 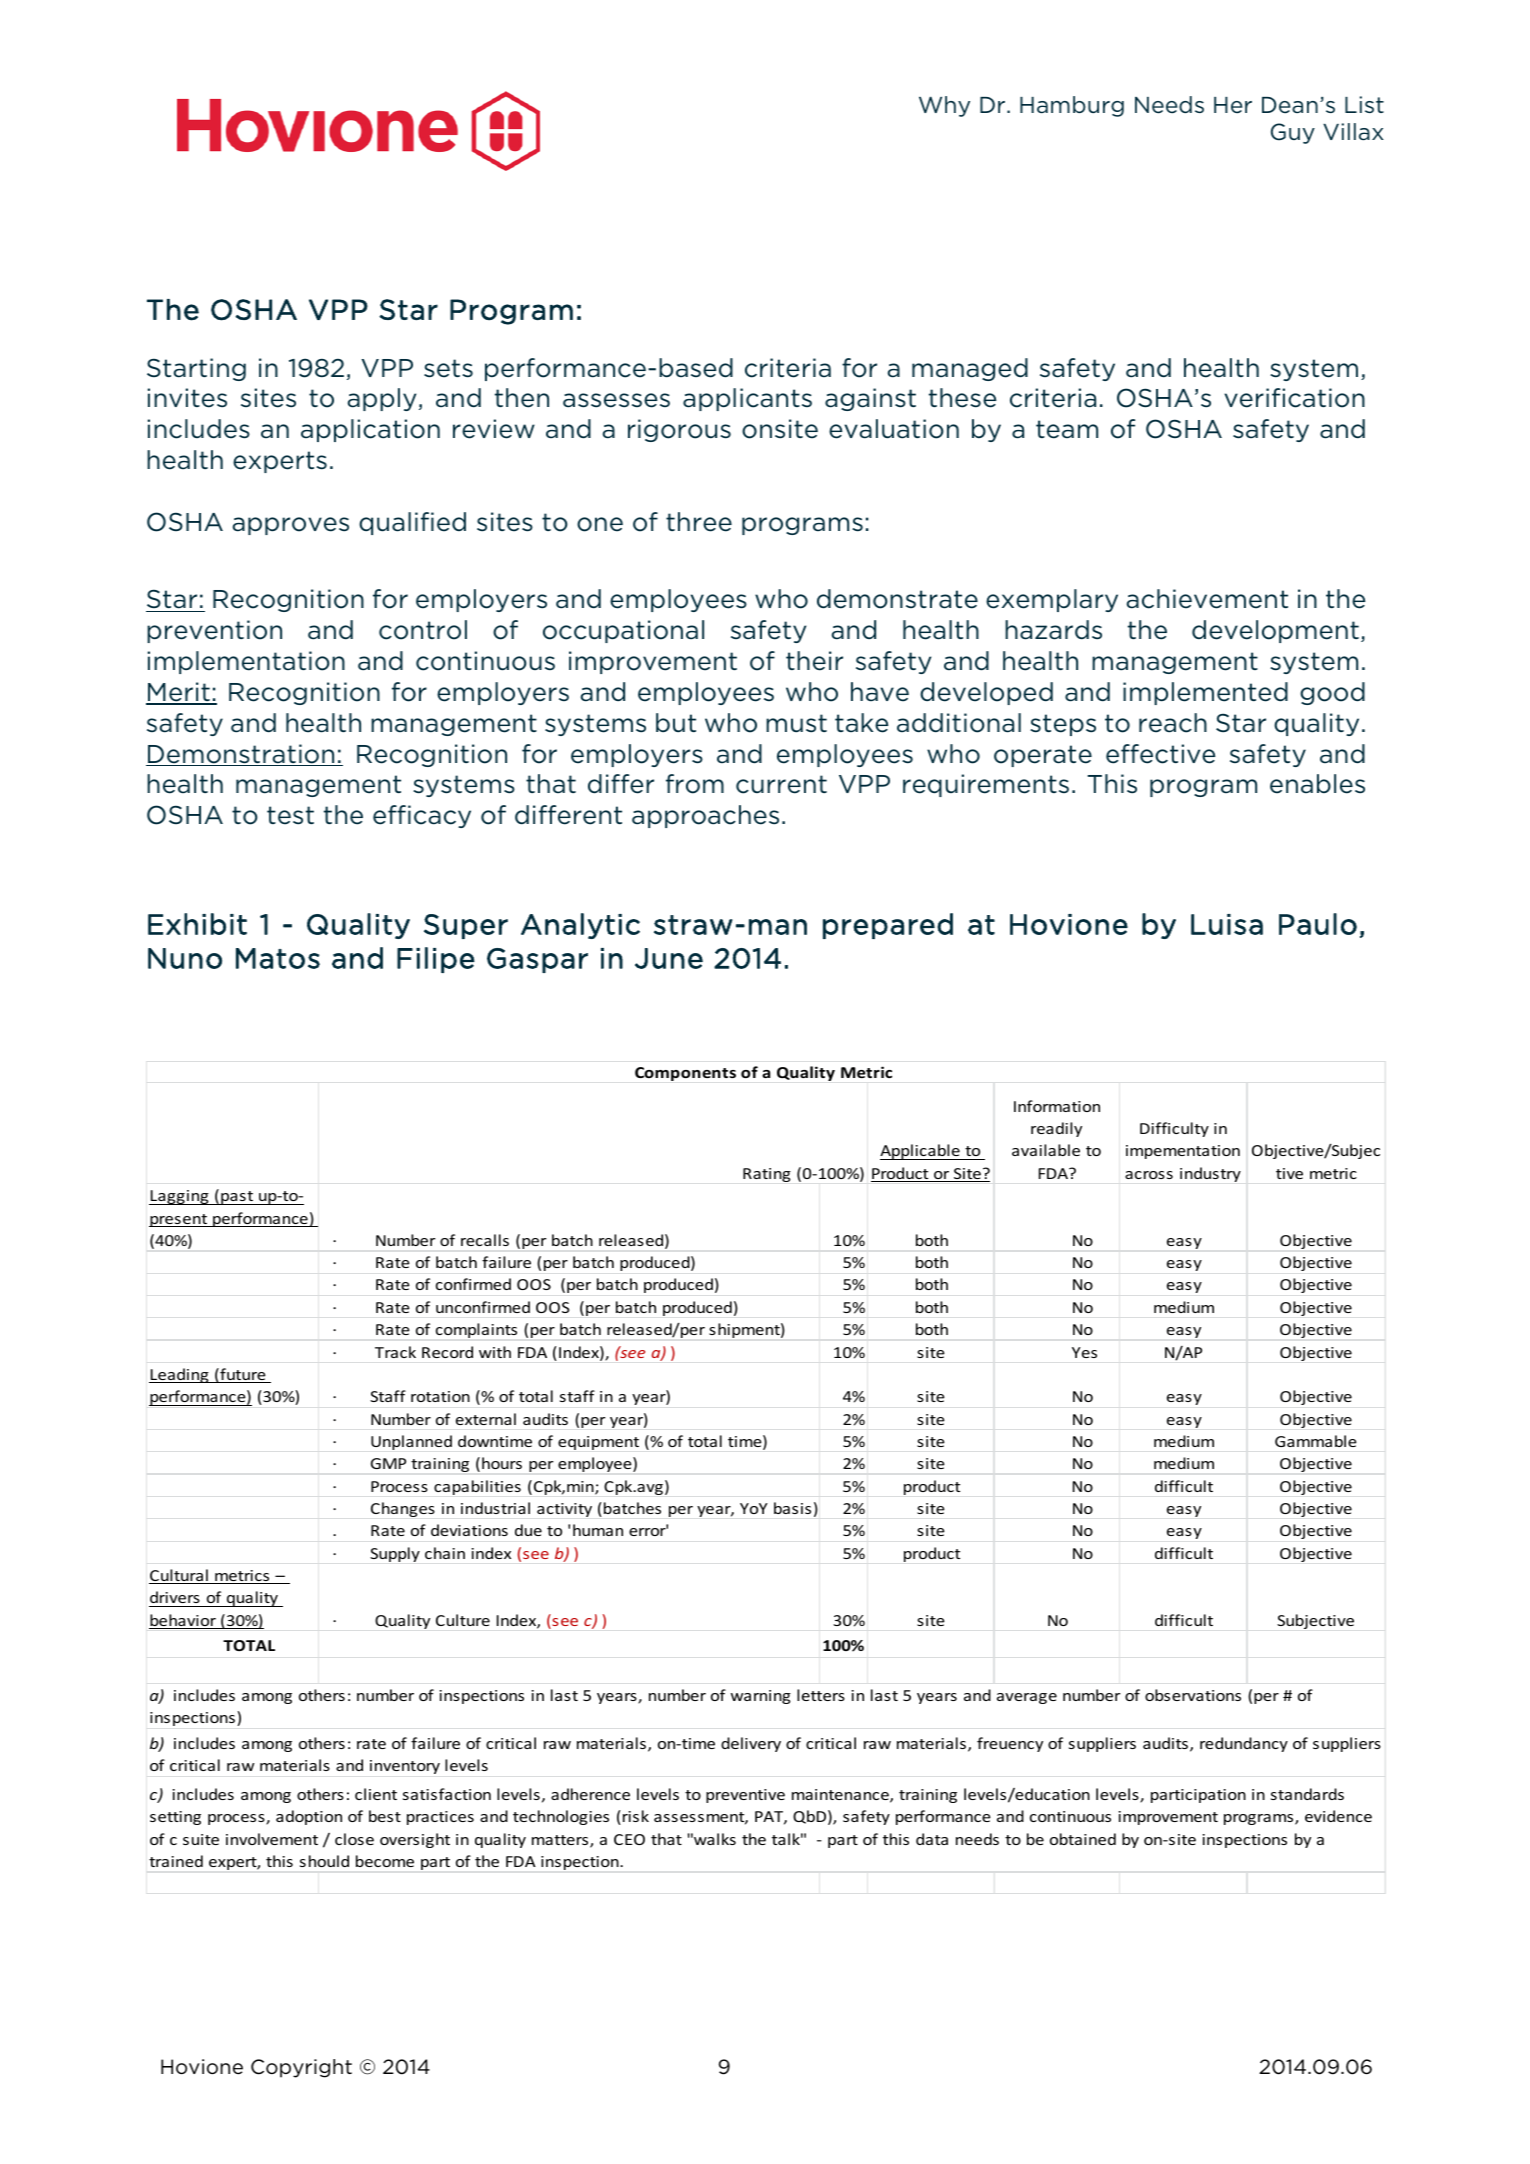 What do you see at coordinates (395, 1554) in the image?
I see `Supply` at bounding box center [395, 1554].
